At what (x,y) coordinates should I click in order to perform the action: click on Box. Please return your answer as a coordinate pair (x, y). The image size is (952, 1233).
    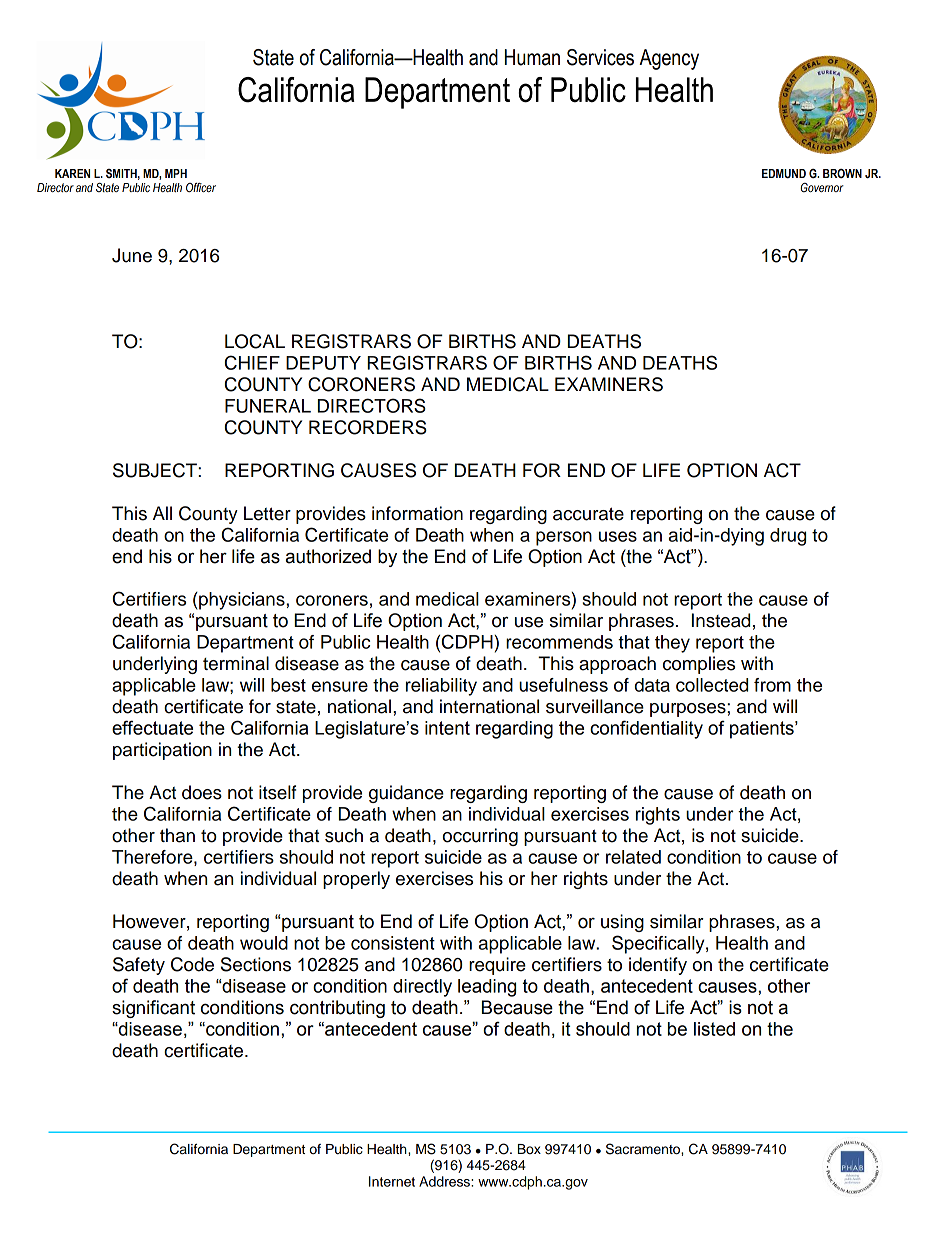
    Looking at the image, I should click on (529, 1149).
